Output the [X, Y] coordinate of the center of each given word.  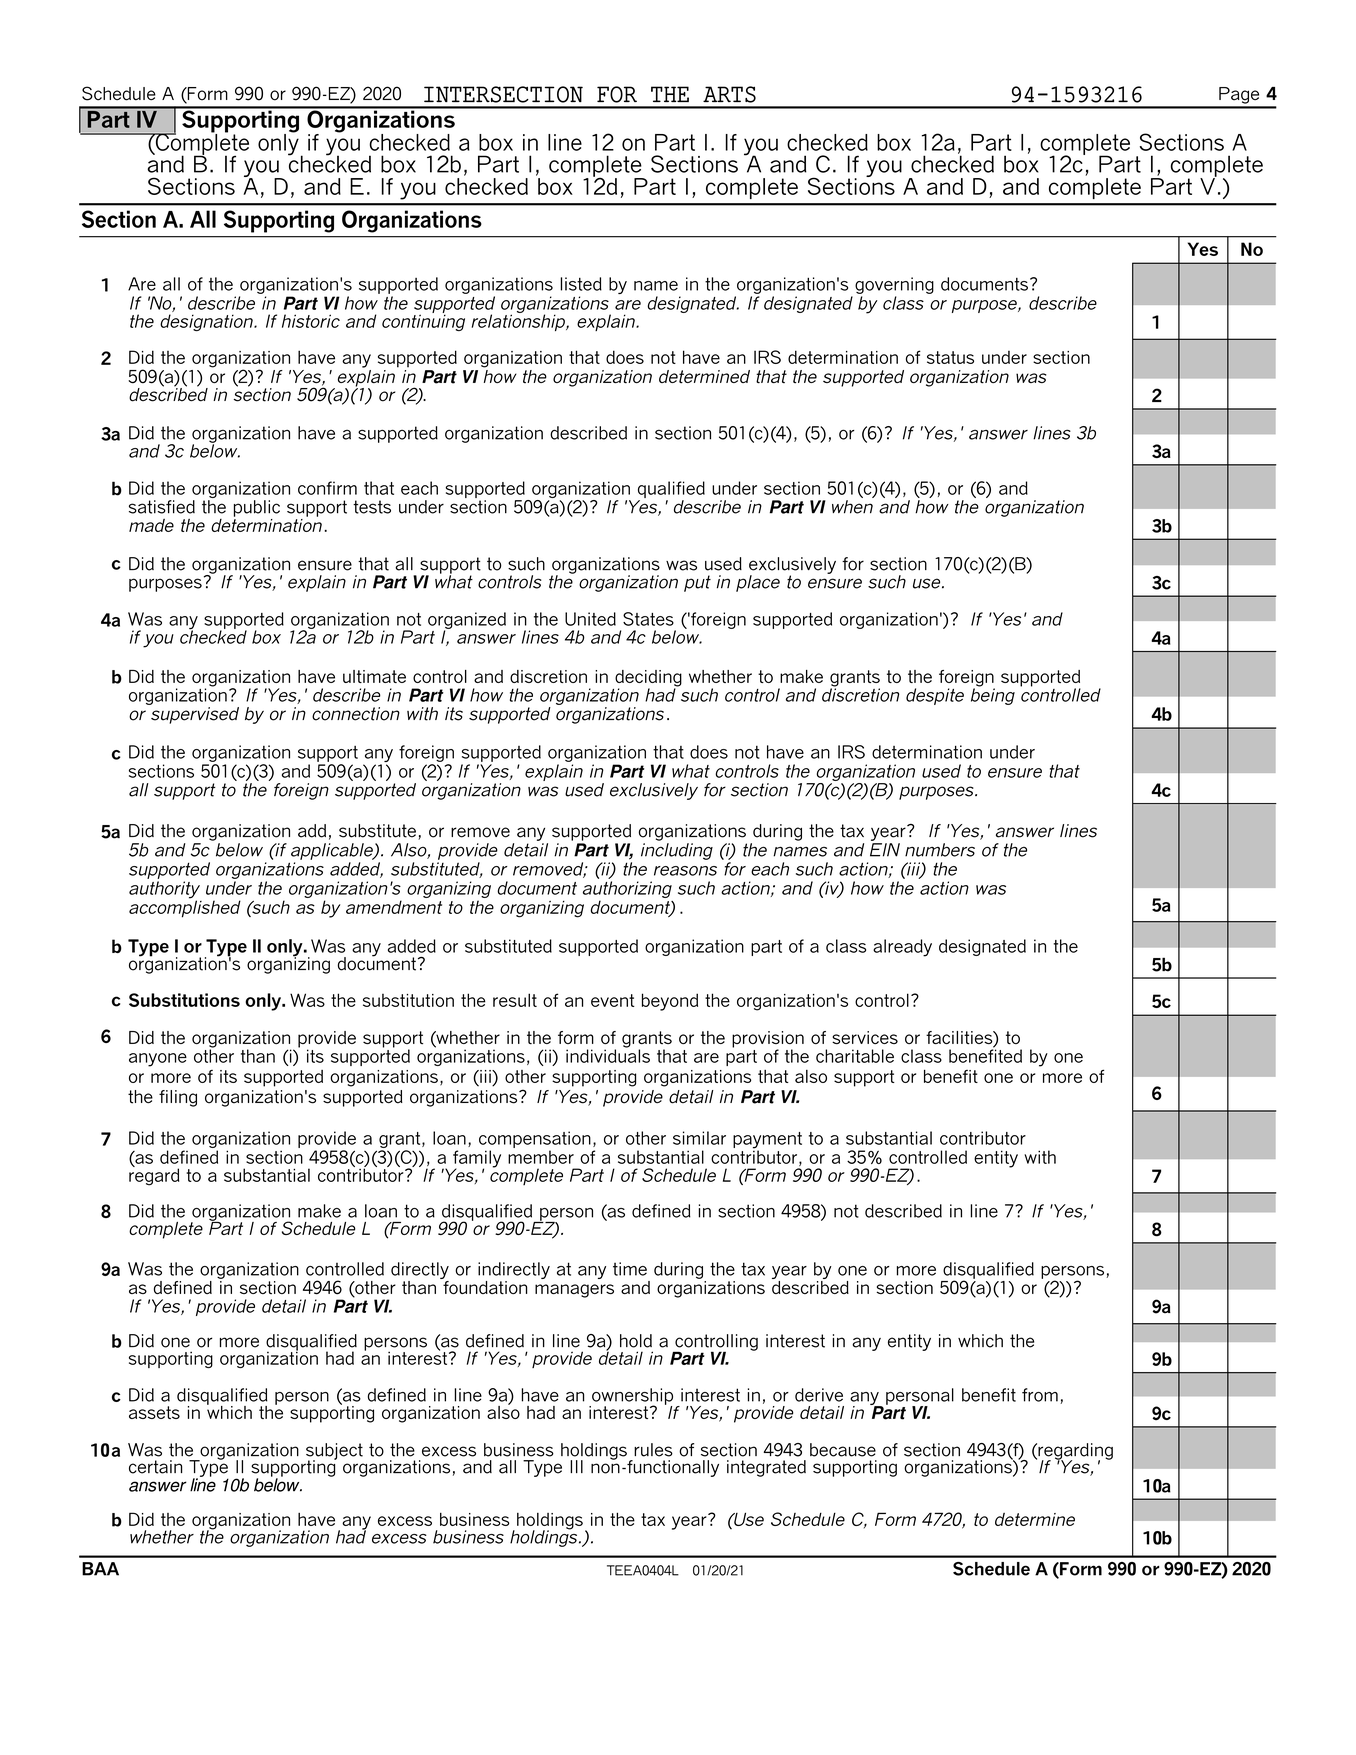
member [541, 1157]
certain [155, 1467]
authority [164, 891]
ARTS [729, 94]
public [257, 508]
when [852, 507]
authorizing [627, 889]
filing [178, 1098]
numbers [940, 850]
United [590, 619]
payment [767, 1141]
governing [894, 285]
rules [653, 1450]
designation [207, 322]
